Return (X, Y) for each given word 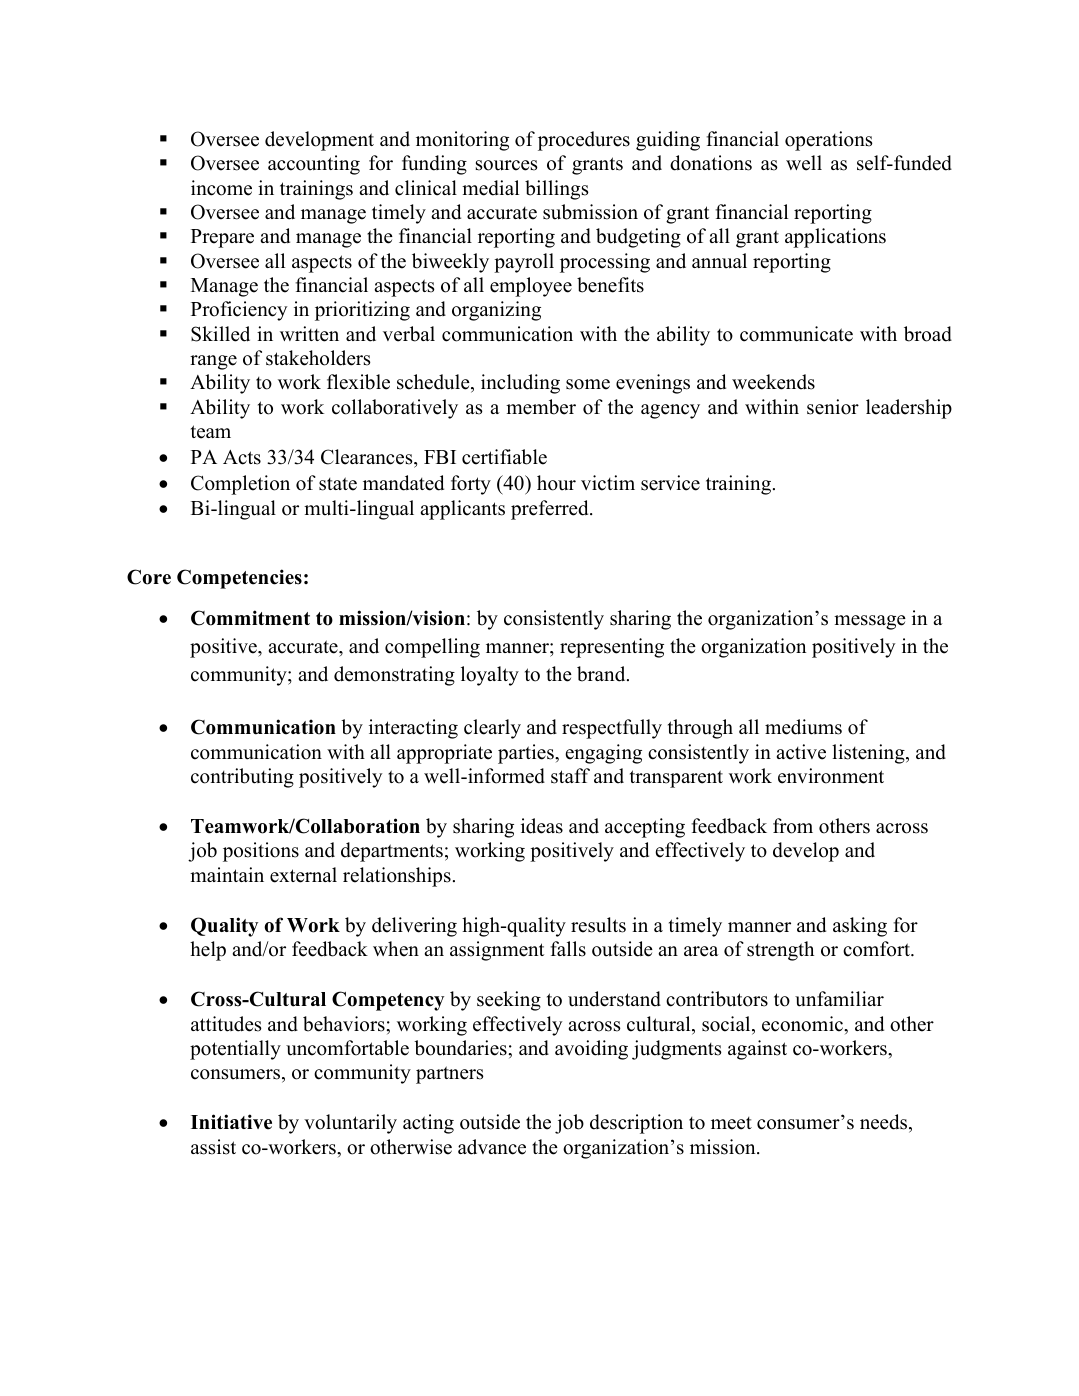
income (221, 188)
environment (831, 776)
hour (556, 483)
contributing (242, 778)
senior (833, 407)
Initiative (231, 1122)
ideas (542, 826)
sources (507, 165)
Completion (240, 485)
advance (492, 1147)
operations (829, 141)
